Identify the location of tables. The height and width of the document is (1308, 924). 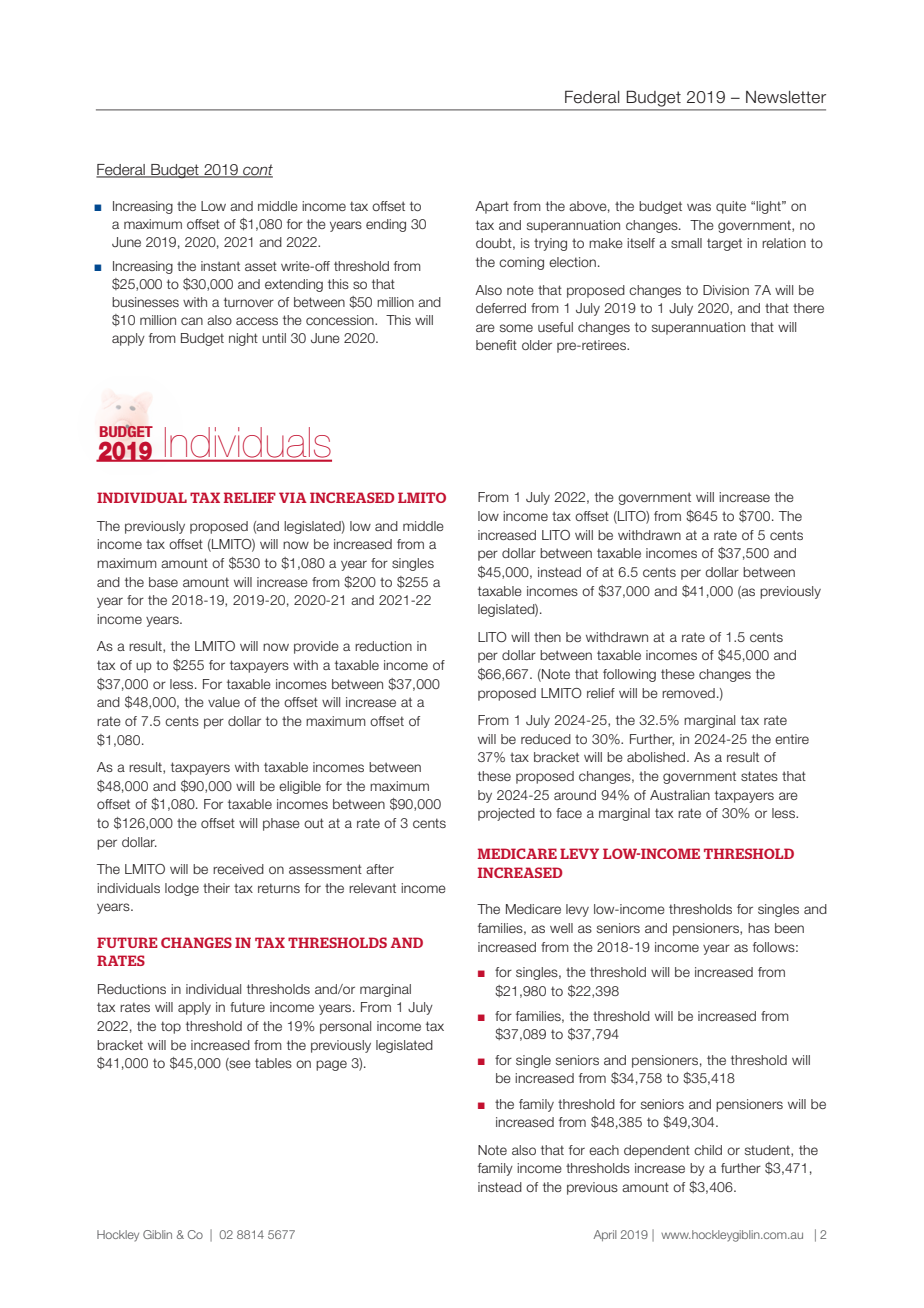
(273, 1063).
